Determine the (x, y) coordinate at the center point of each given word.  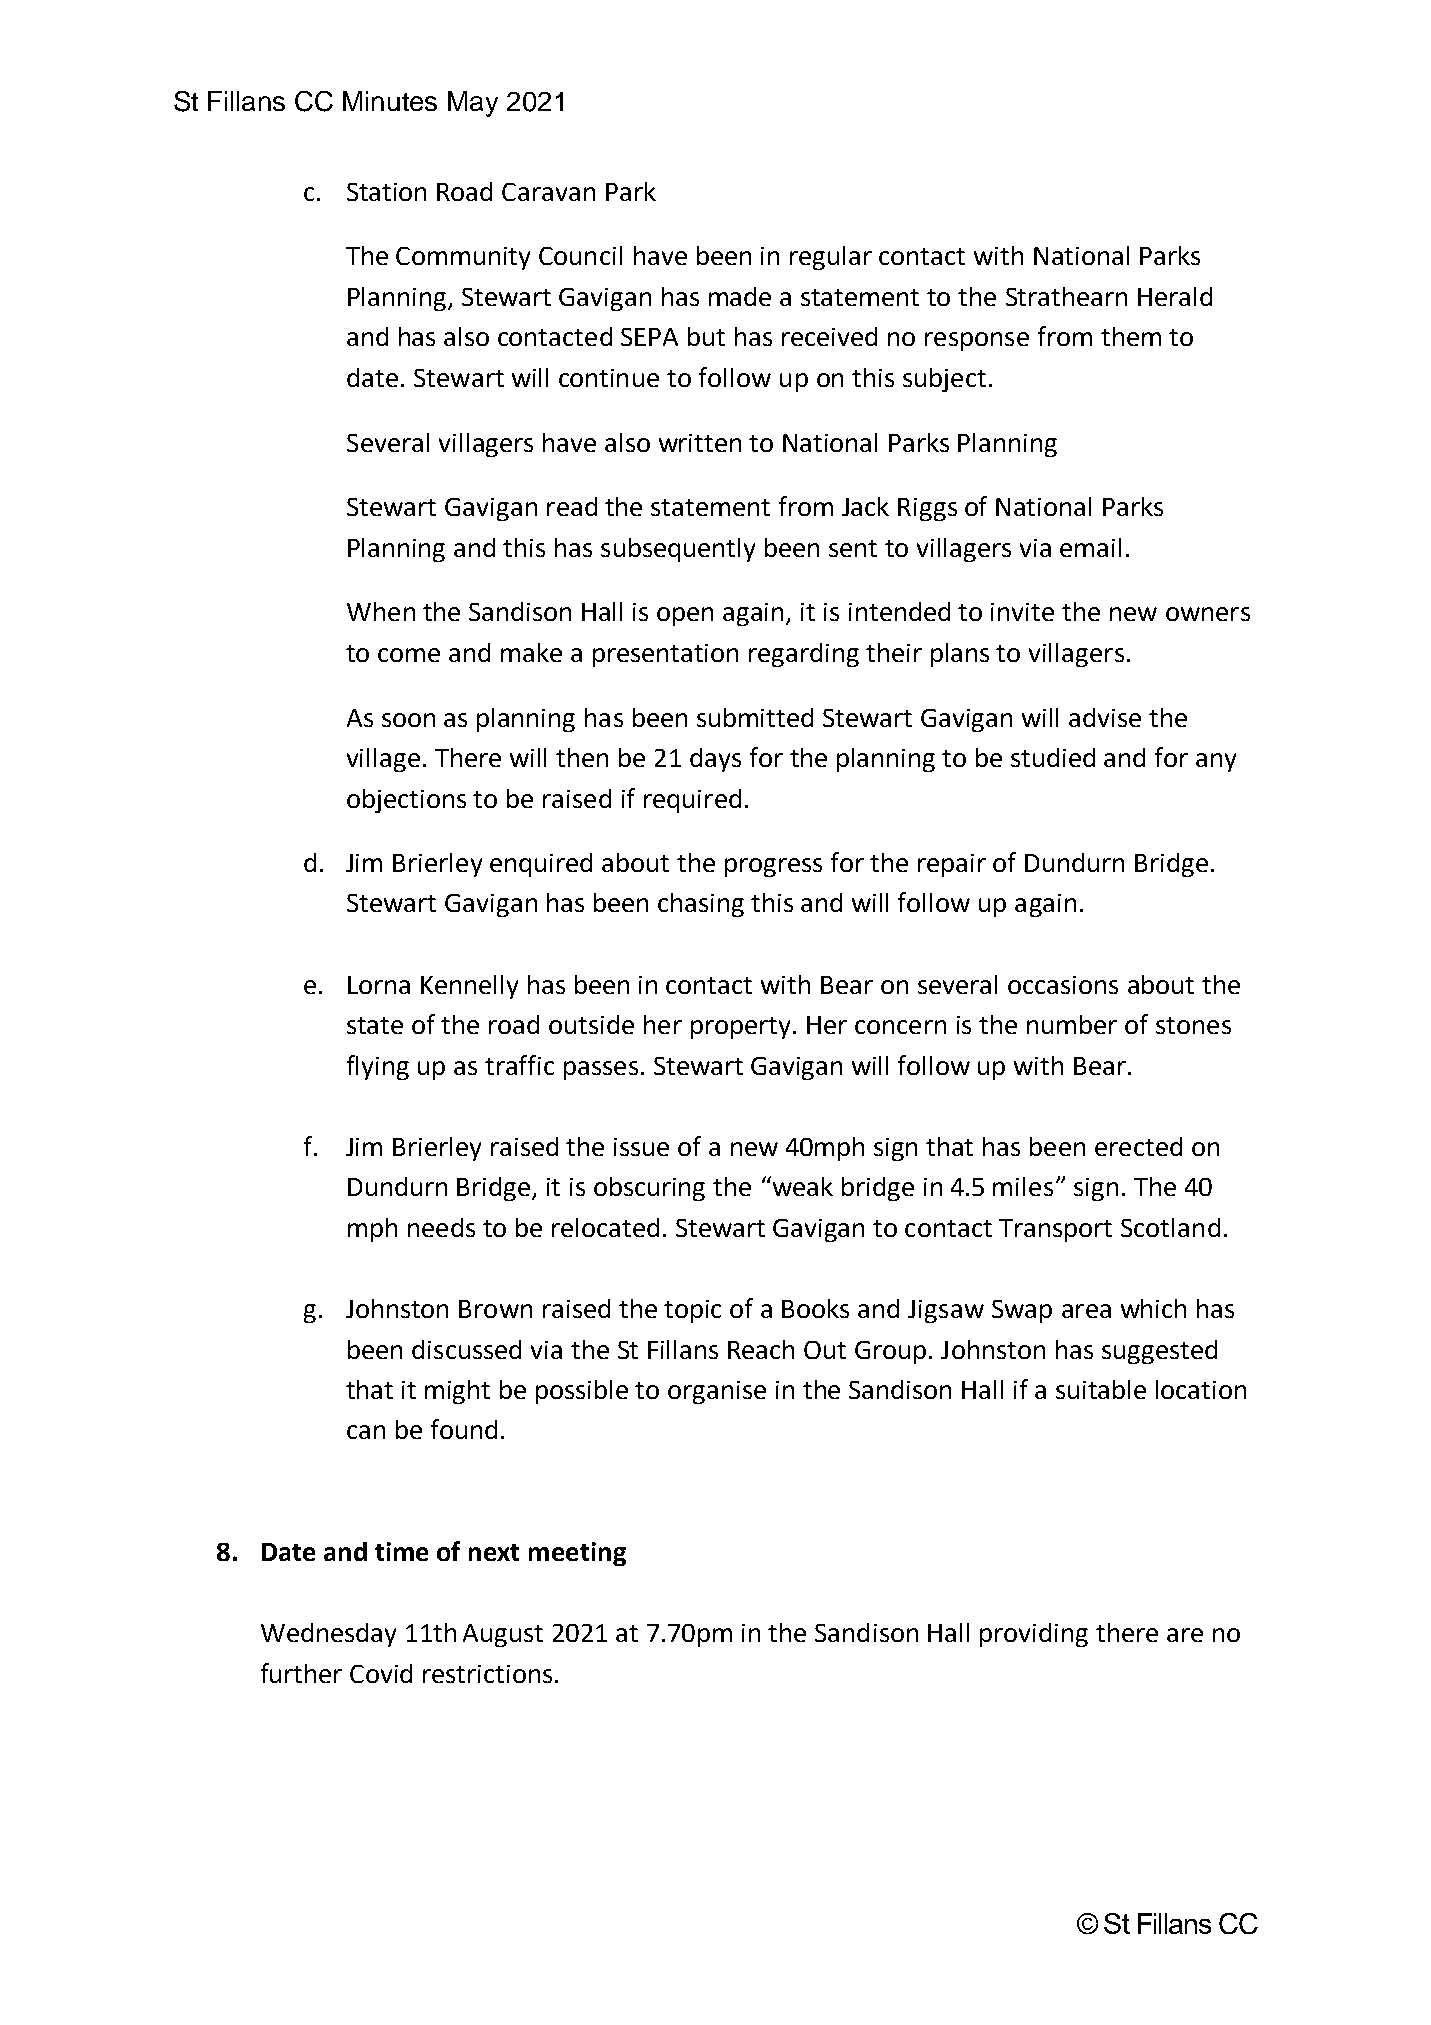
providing (1034, 1635)
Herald (1175, 296)
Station (386, 192)
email (1090, 547)
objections (406, 801)
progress (773, 867)
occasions (1063, 985)
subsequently (678, 550)
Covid (381, 1673)
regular (831, 258)
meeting (577, 1554)
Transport (1055, 1230)
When (381, 611)
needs (441, 1227)
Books (815, 1308)
